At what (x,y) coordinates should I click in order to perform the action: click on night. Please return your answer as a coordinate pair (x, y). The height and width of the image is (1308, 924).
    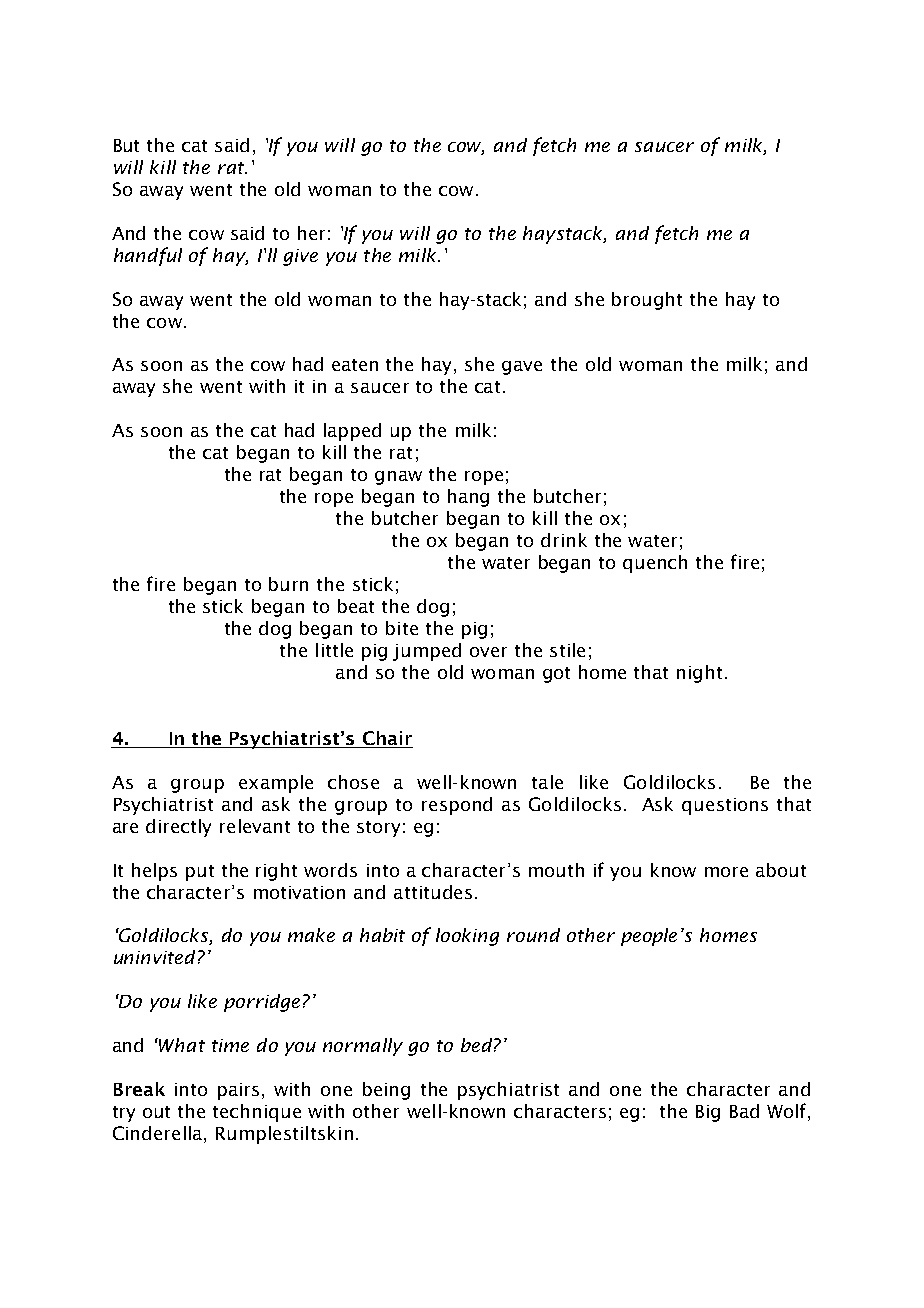
    Looking at the image, I should click on (699, 674).
